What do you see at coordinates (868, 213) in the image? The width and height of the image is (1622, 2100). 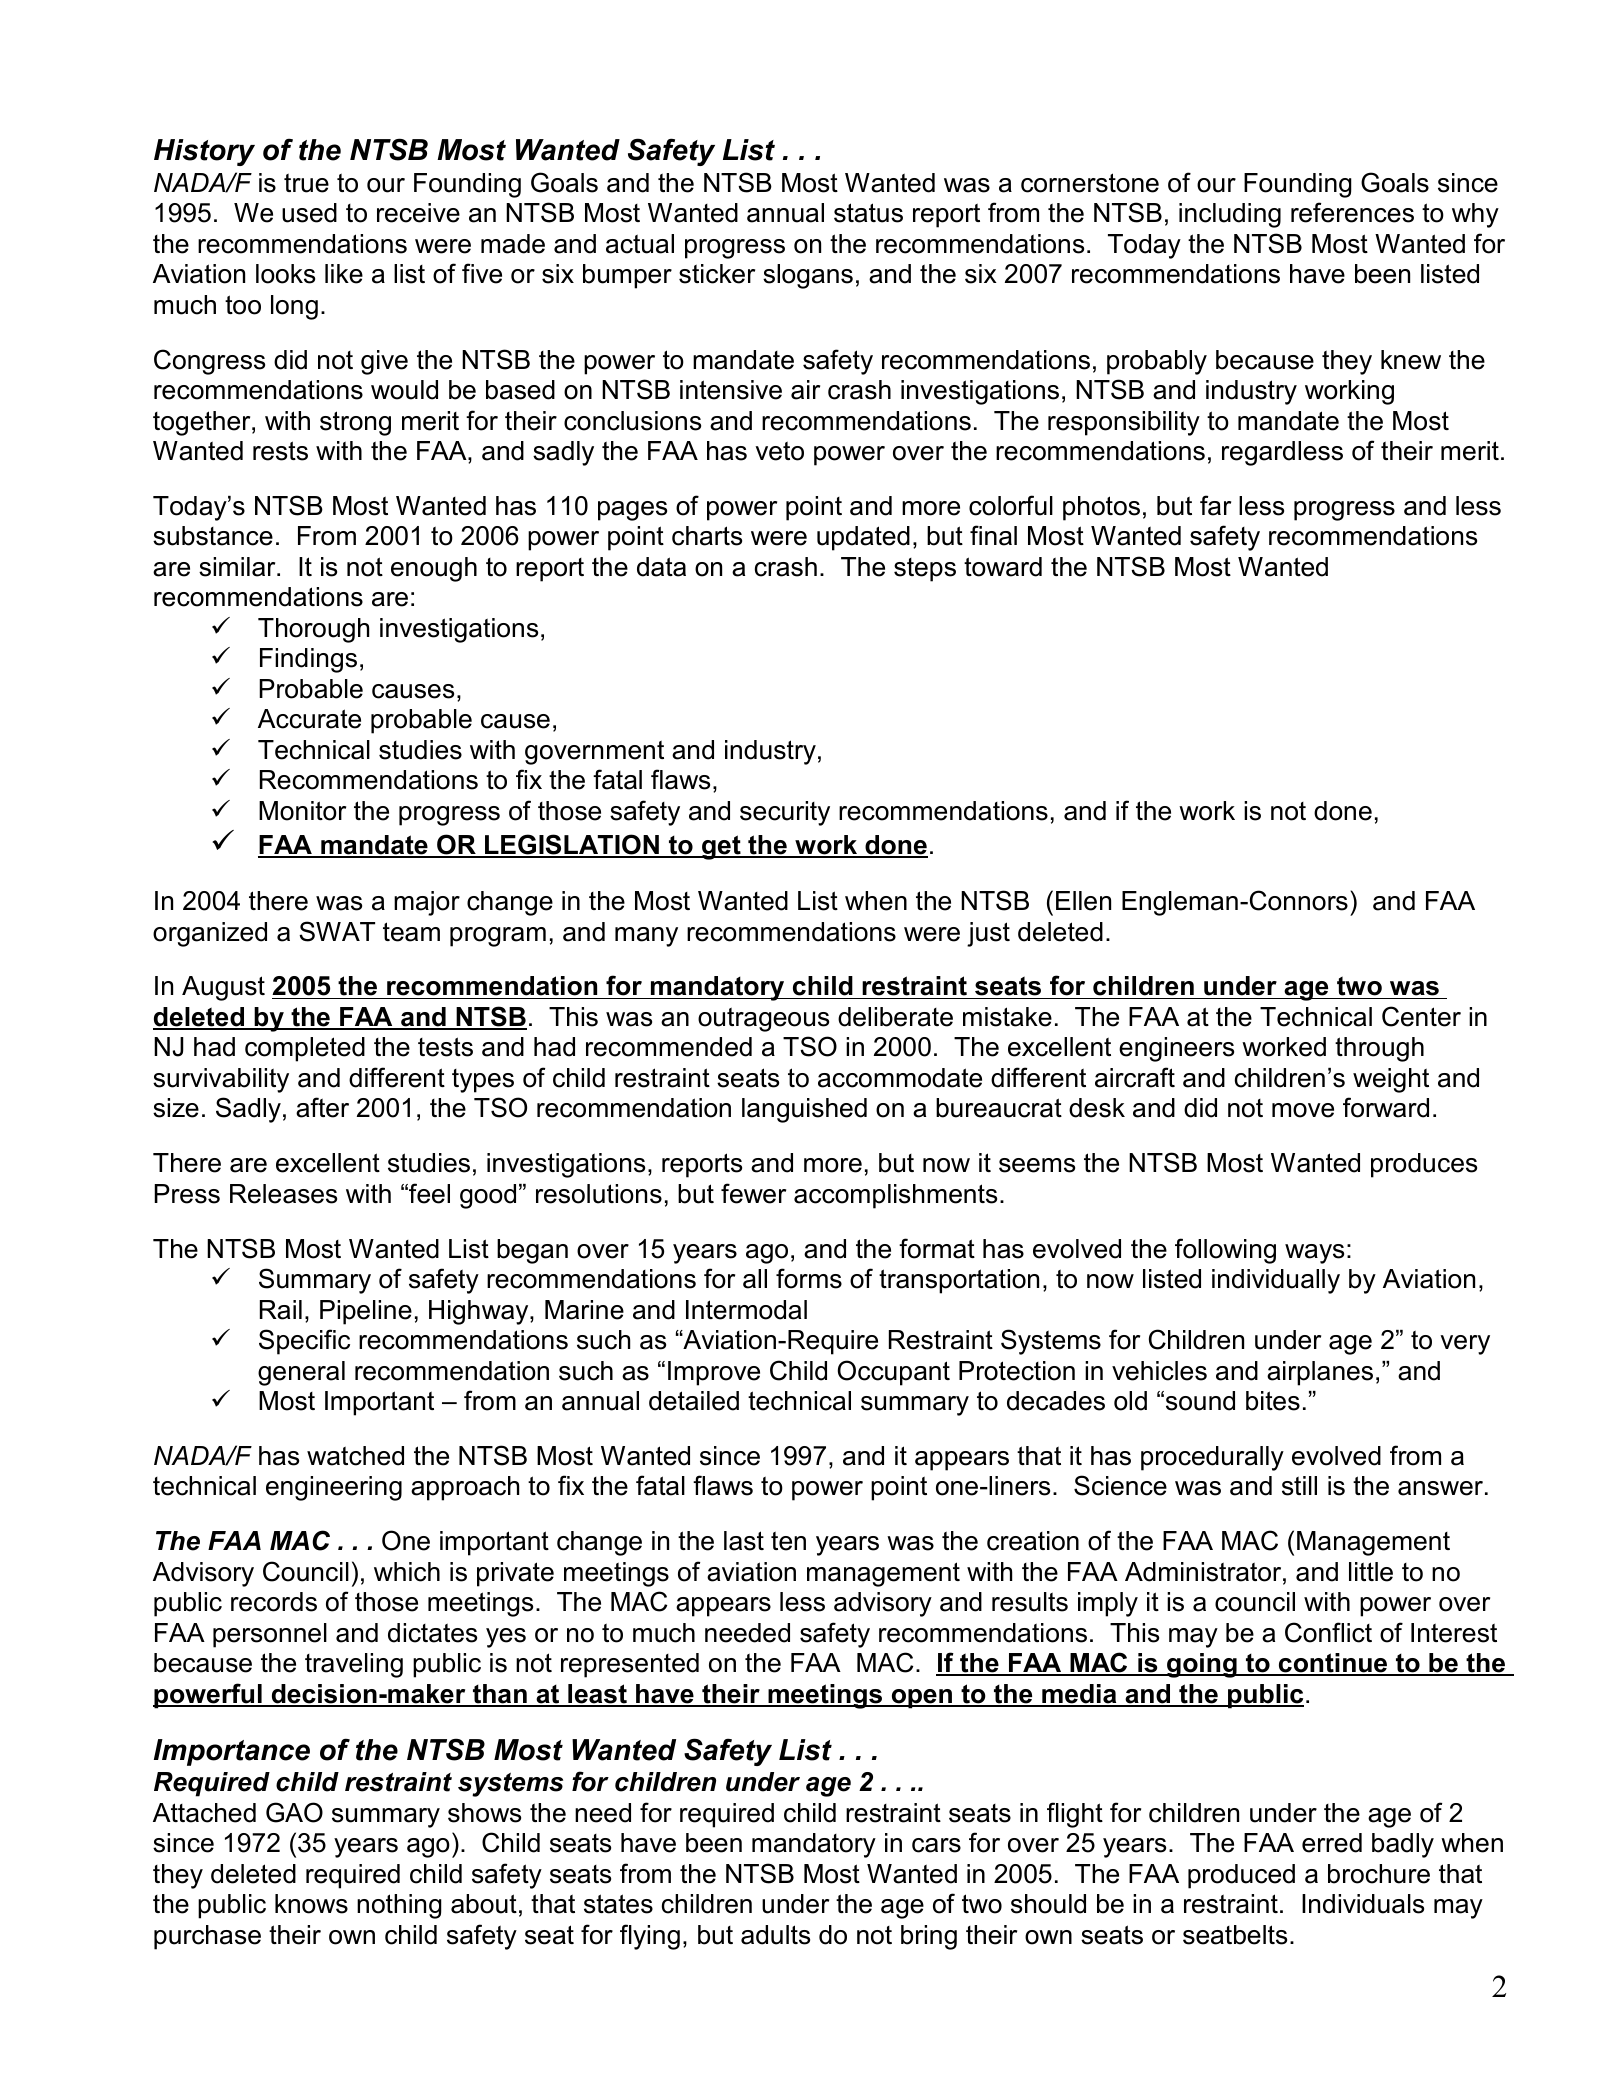 I see `status` at bounding box center [868, 213].
